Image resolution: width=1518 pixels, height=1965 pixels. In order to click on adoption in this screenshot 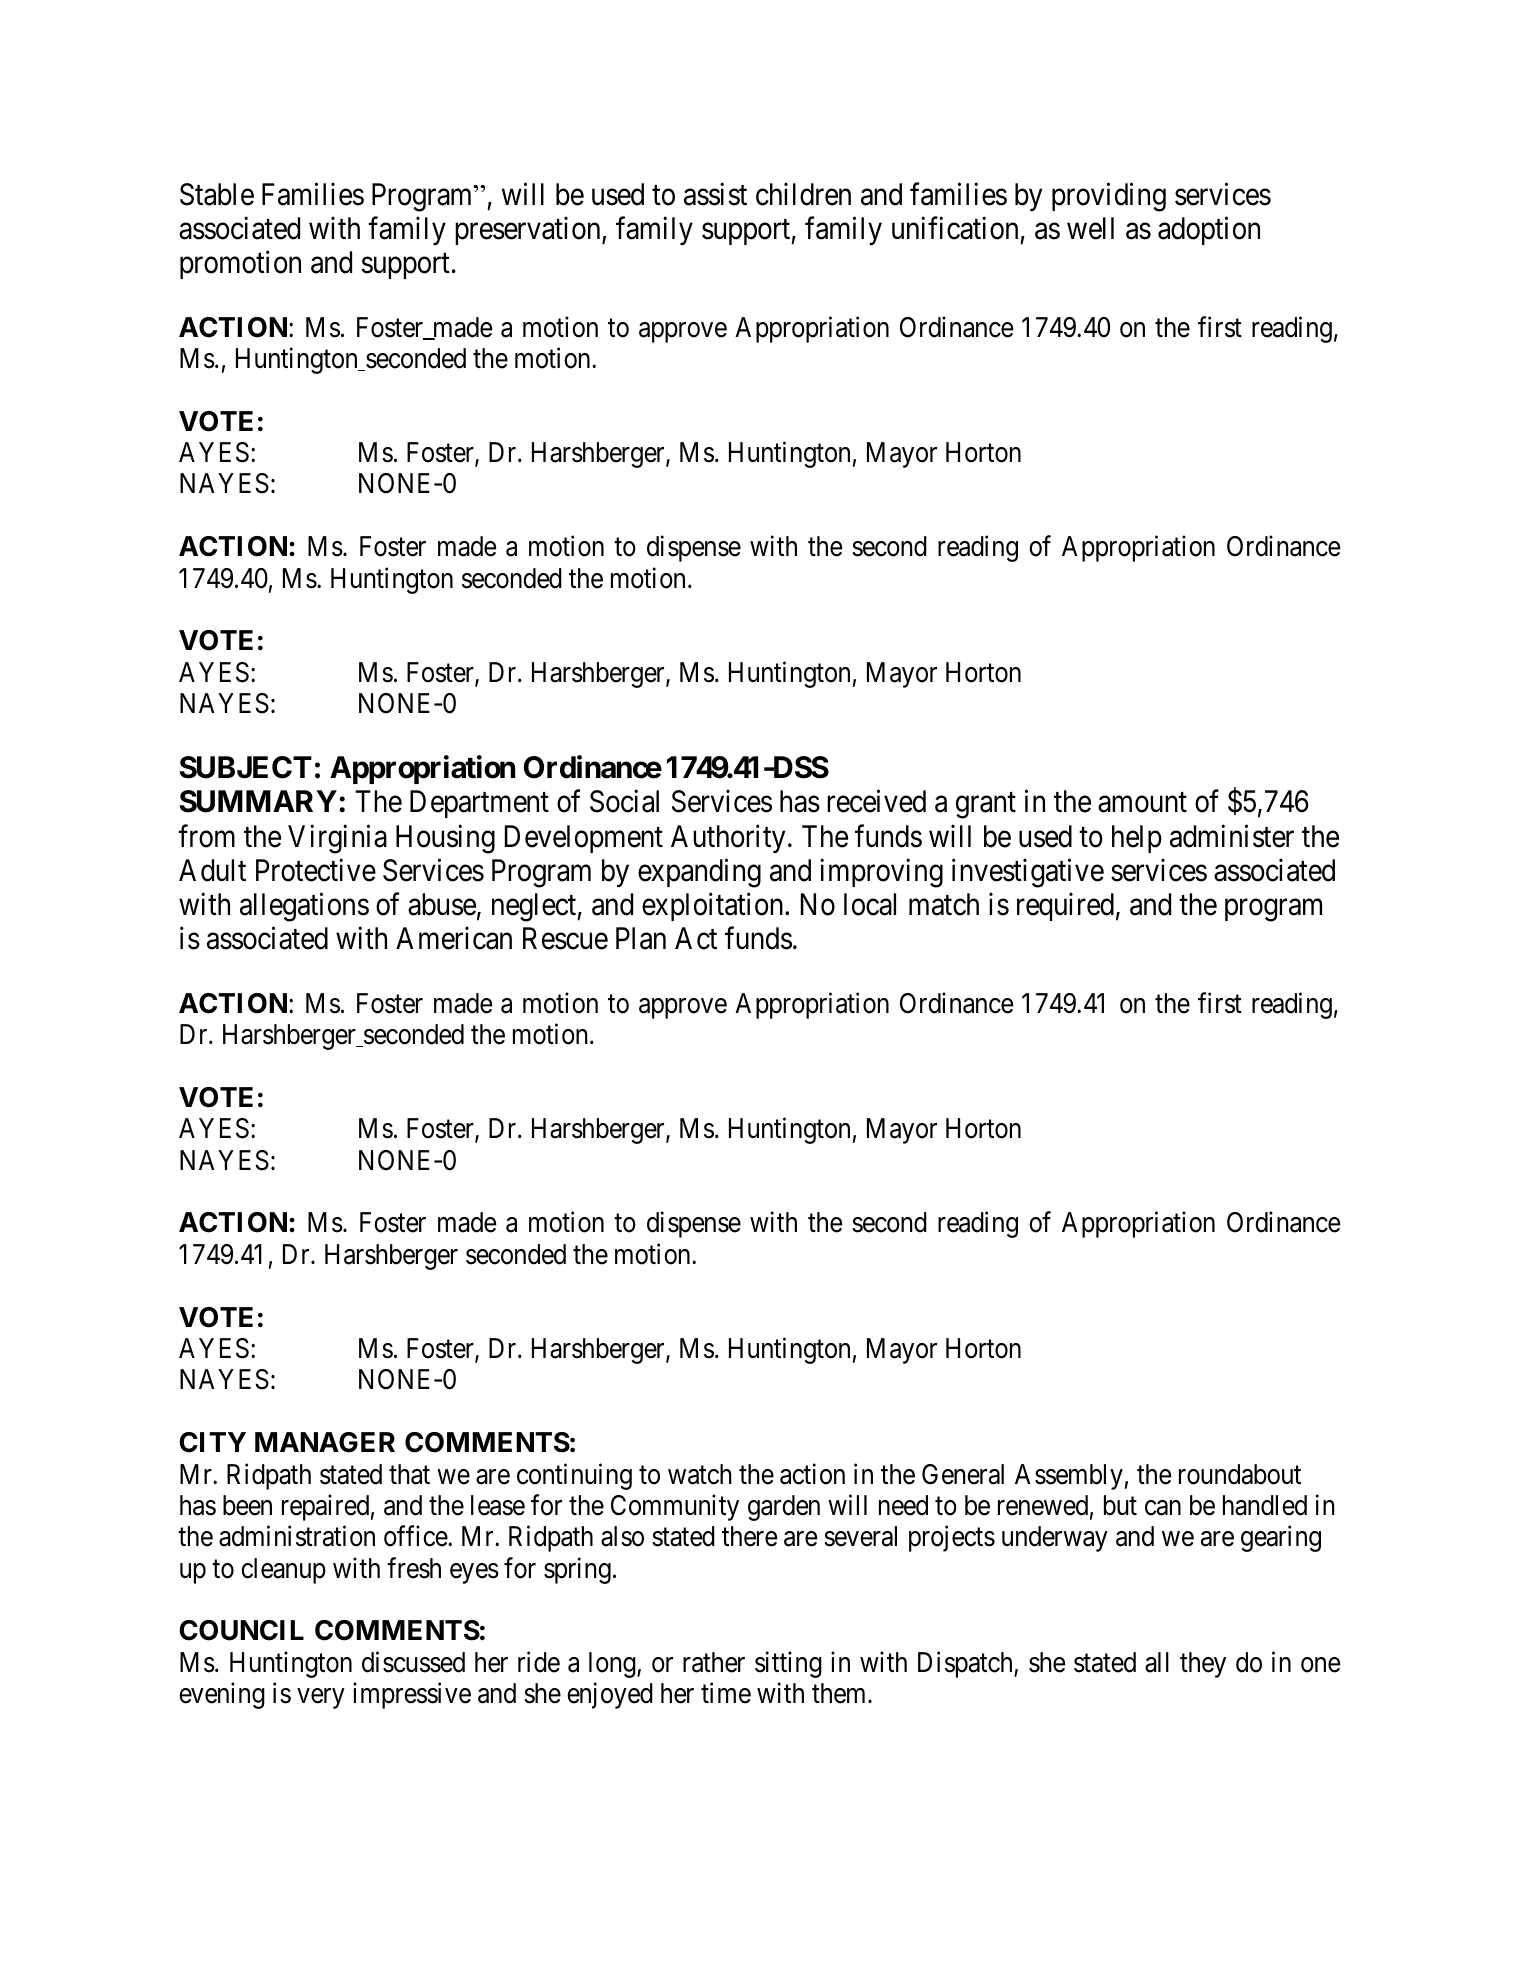, I will do `click(1209, 231)`.
